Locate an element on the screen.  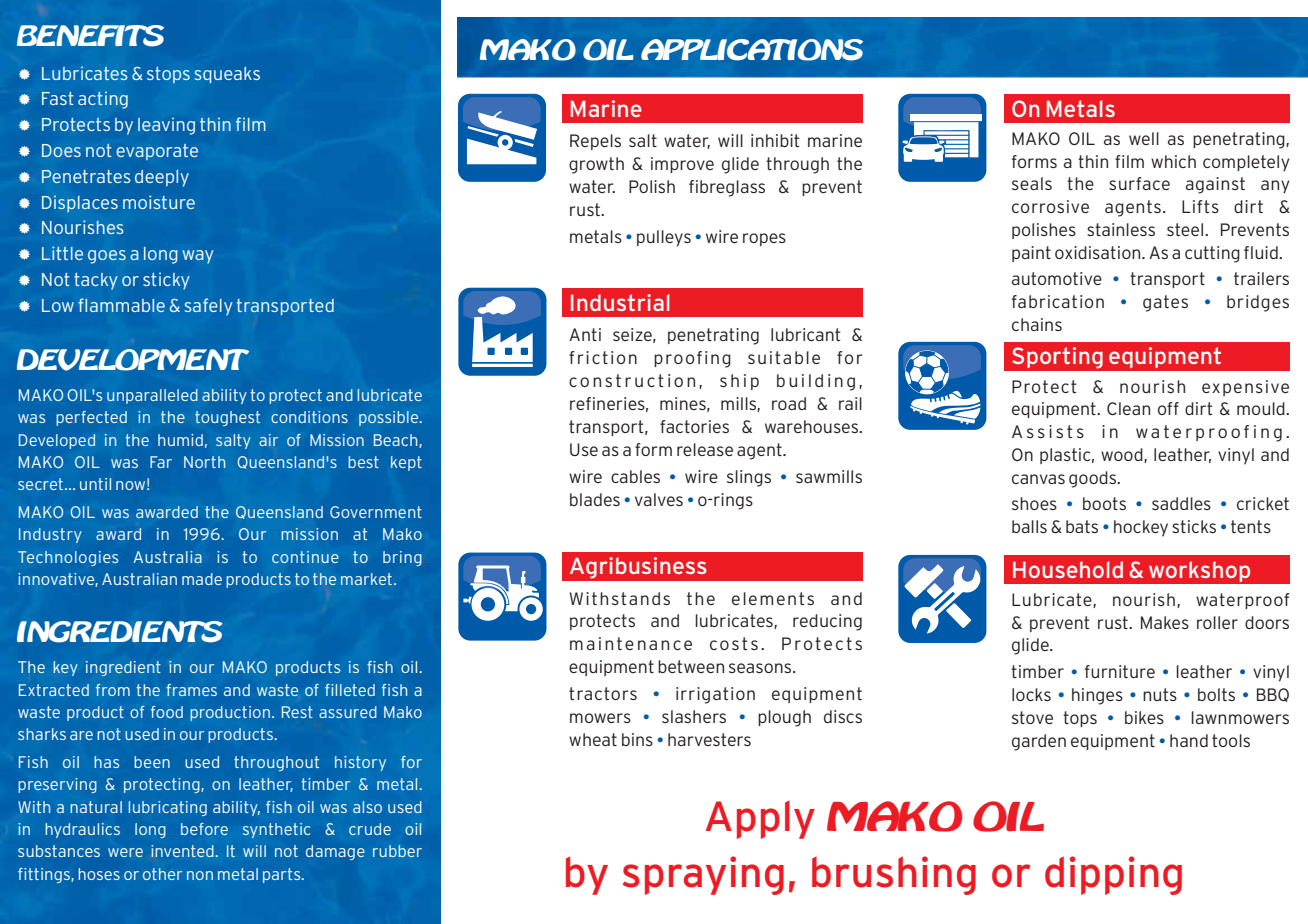
invented is located at coordinates (183, 851).
